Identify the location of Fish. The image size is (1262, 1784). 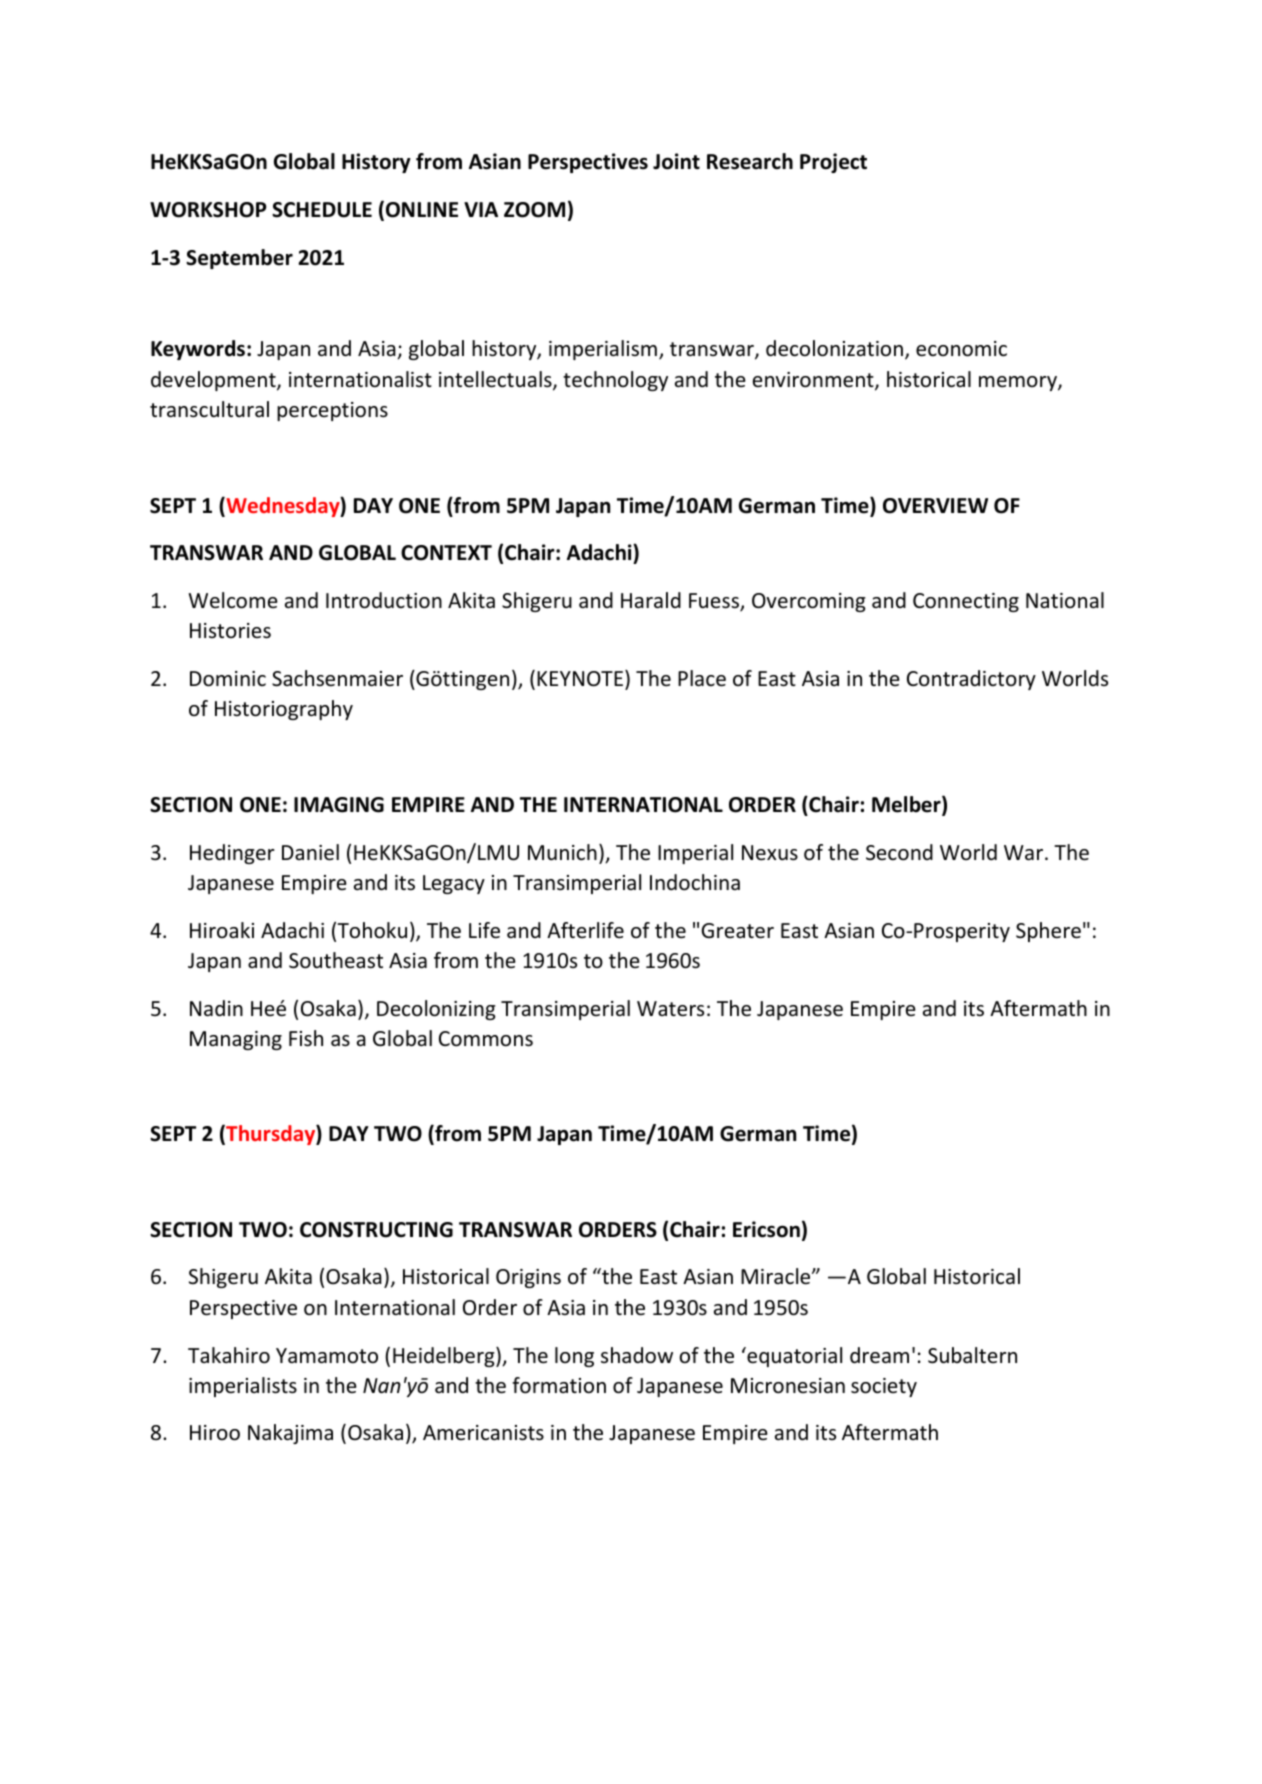
(306, 1038).
